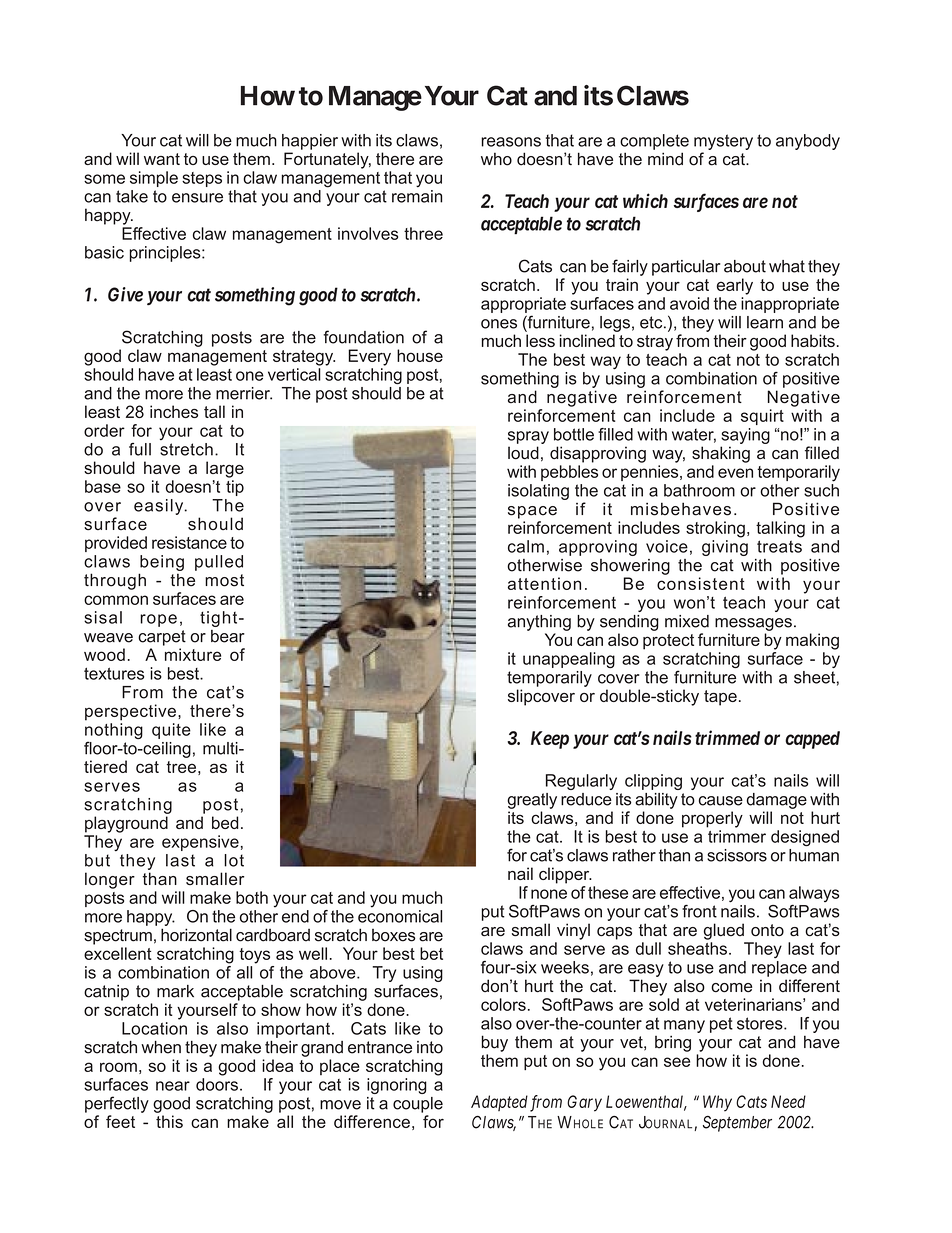 The image size is (952, 1233). Describe the element at coordinates (202, 179) in the screenshot. I see `steps` at that location.
